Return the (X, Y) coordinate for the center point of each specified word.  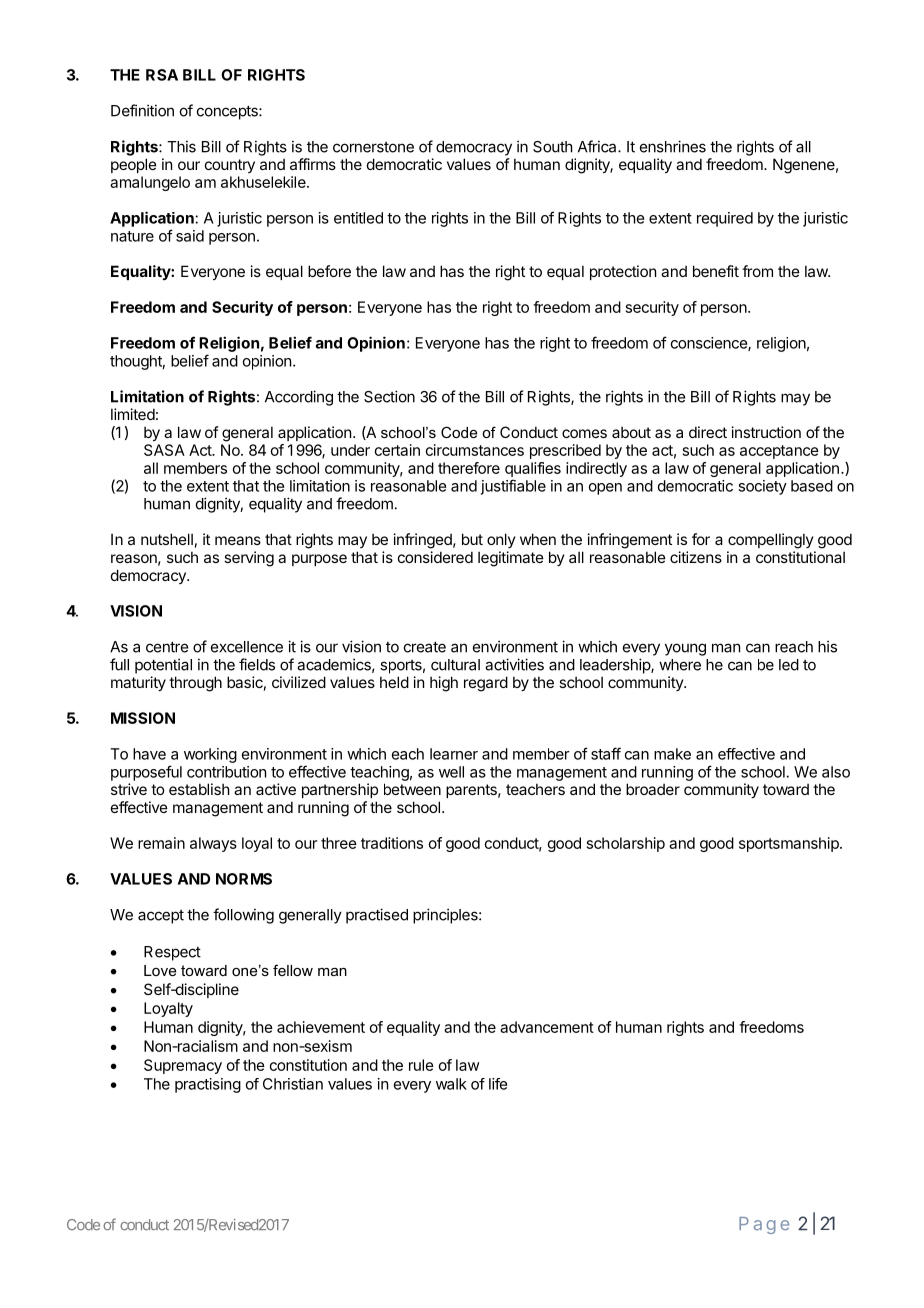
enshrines (673, 146)
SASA (164, 450)
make (672, 754)
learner (454, 754)
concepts (228, 112)
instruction (766, 432)
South (553, 147)
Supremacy (183, 1066)
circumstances (475, 450)
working (210, 755)
